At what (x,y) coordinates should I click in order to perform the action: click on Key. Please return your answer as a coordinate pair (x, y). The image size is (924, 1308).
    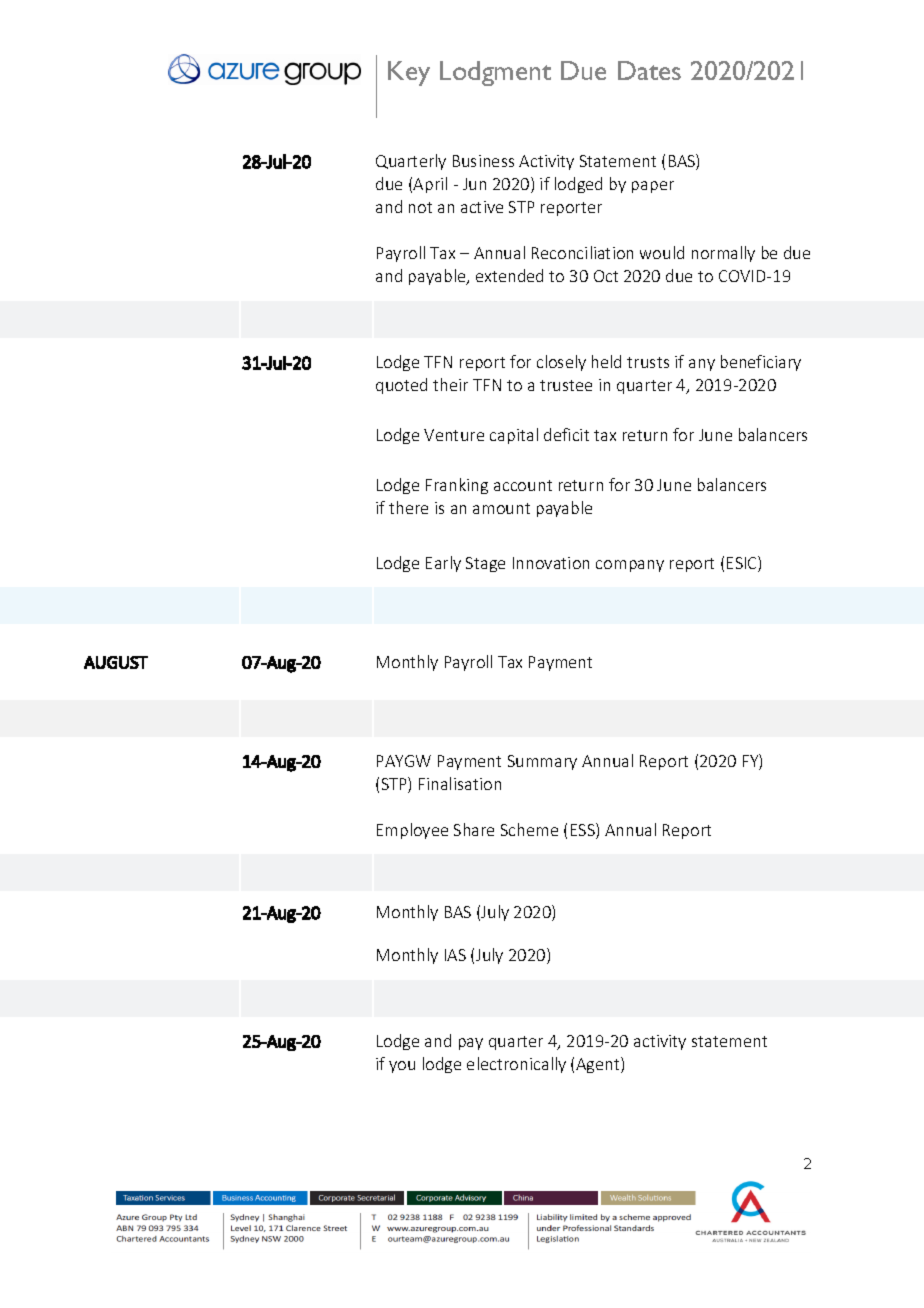
    Looking at the image, I should click on (409, 73).
